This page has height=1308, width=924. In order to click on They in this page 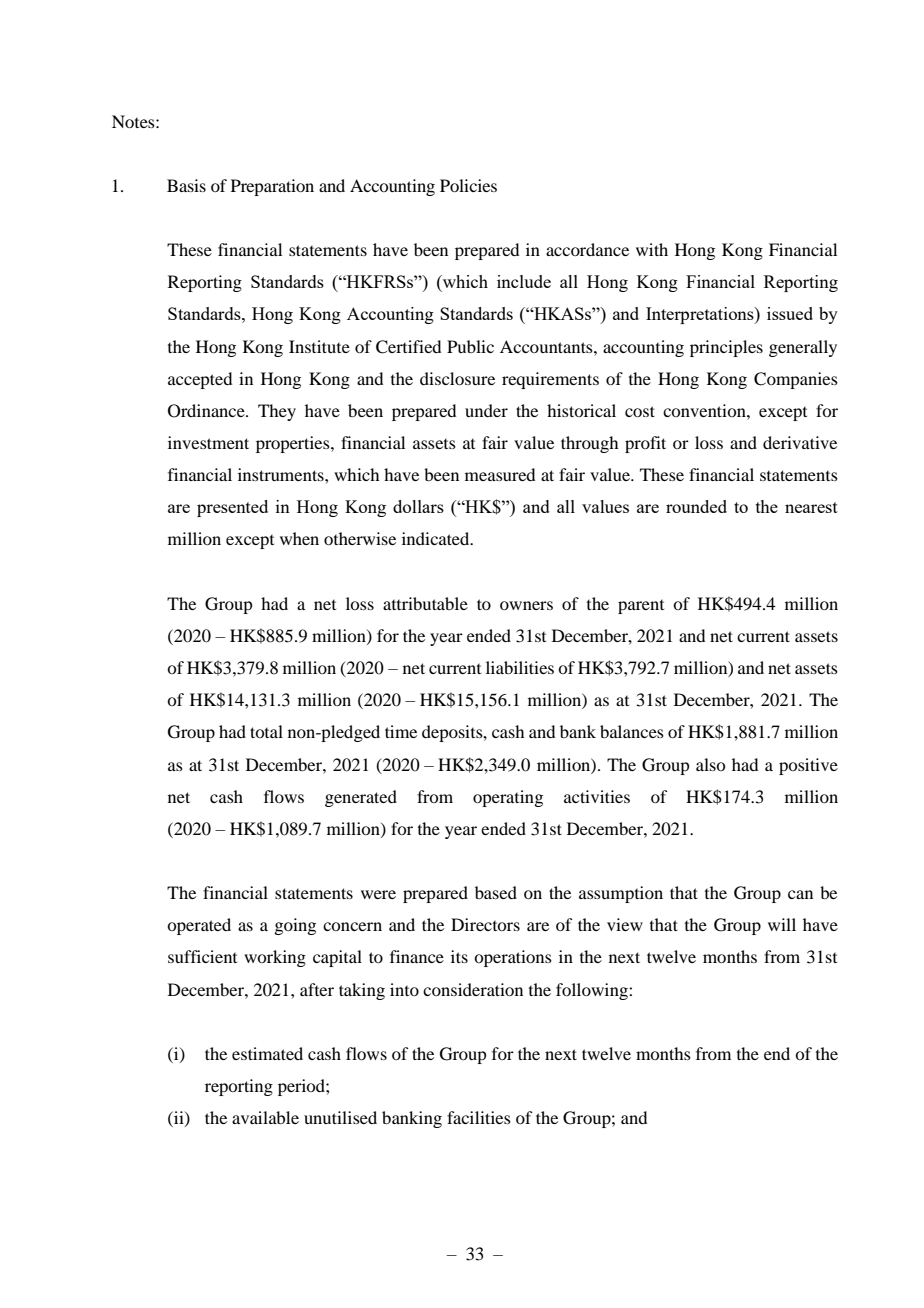, I will do `click(277, 412)`.
